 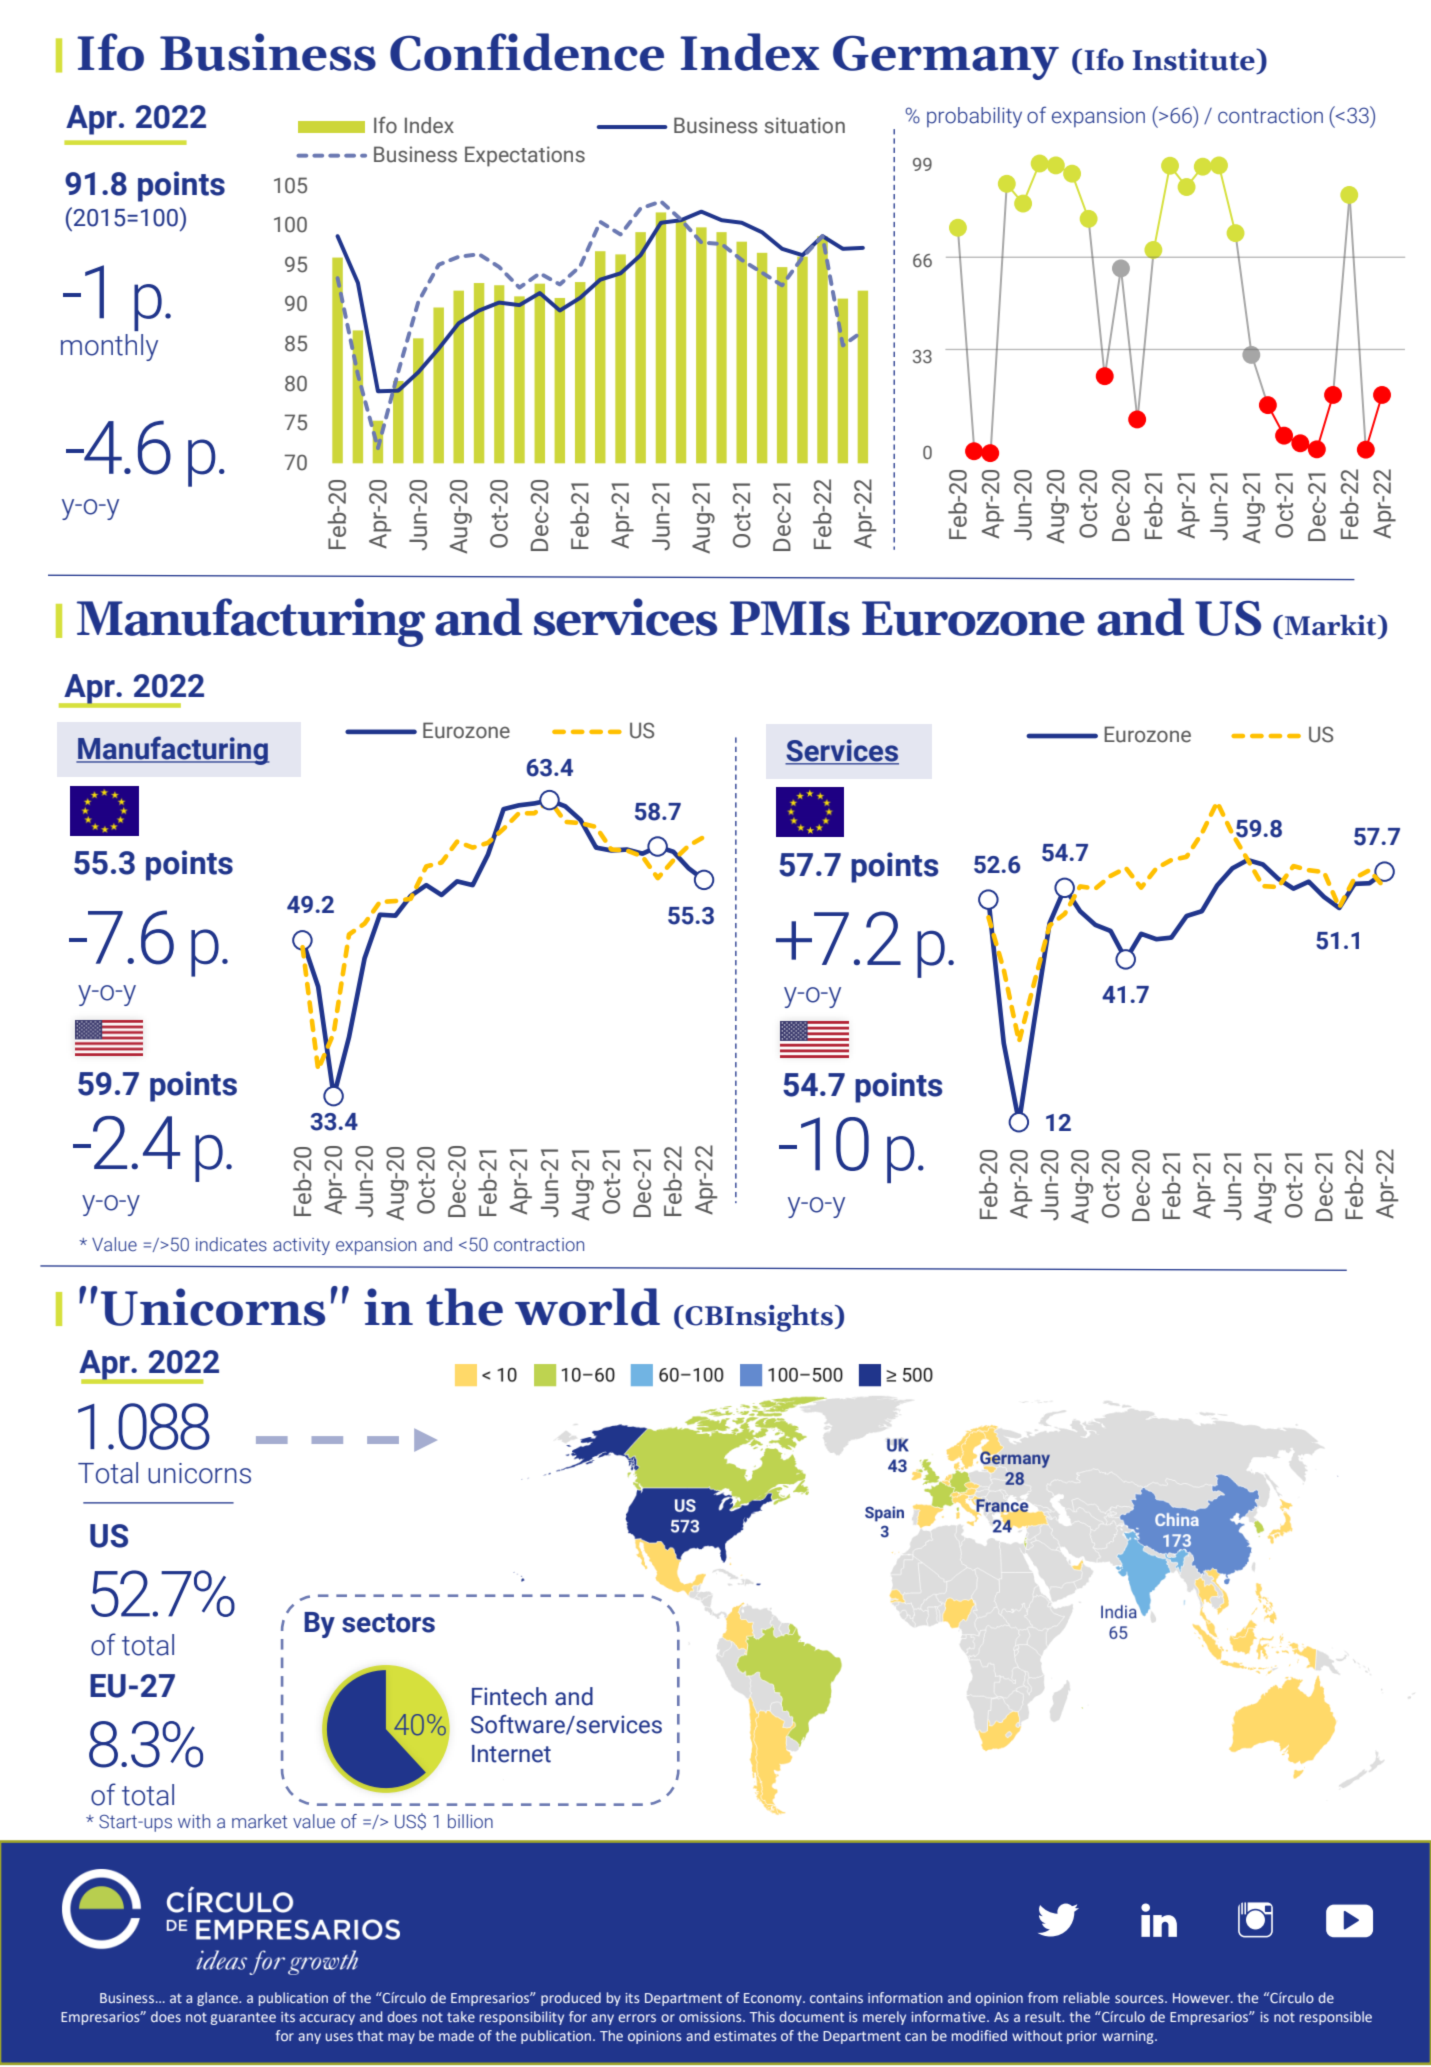 What do you see at coordinates (511, 1754) in the screenshot?
I see `Internet` at bounding box center [511, 1754].
